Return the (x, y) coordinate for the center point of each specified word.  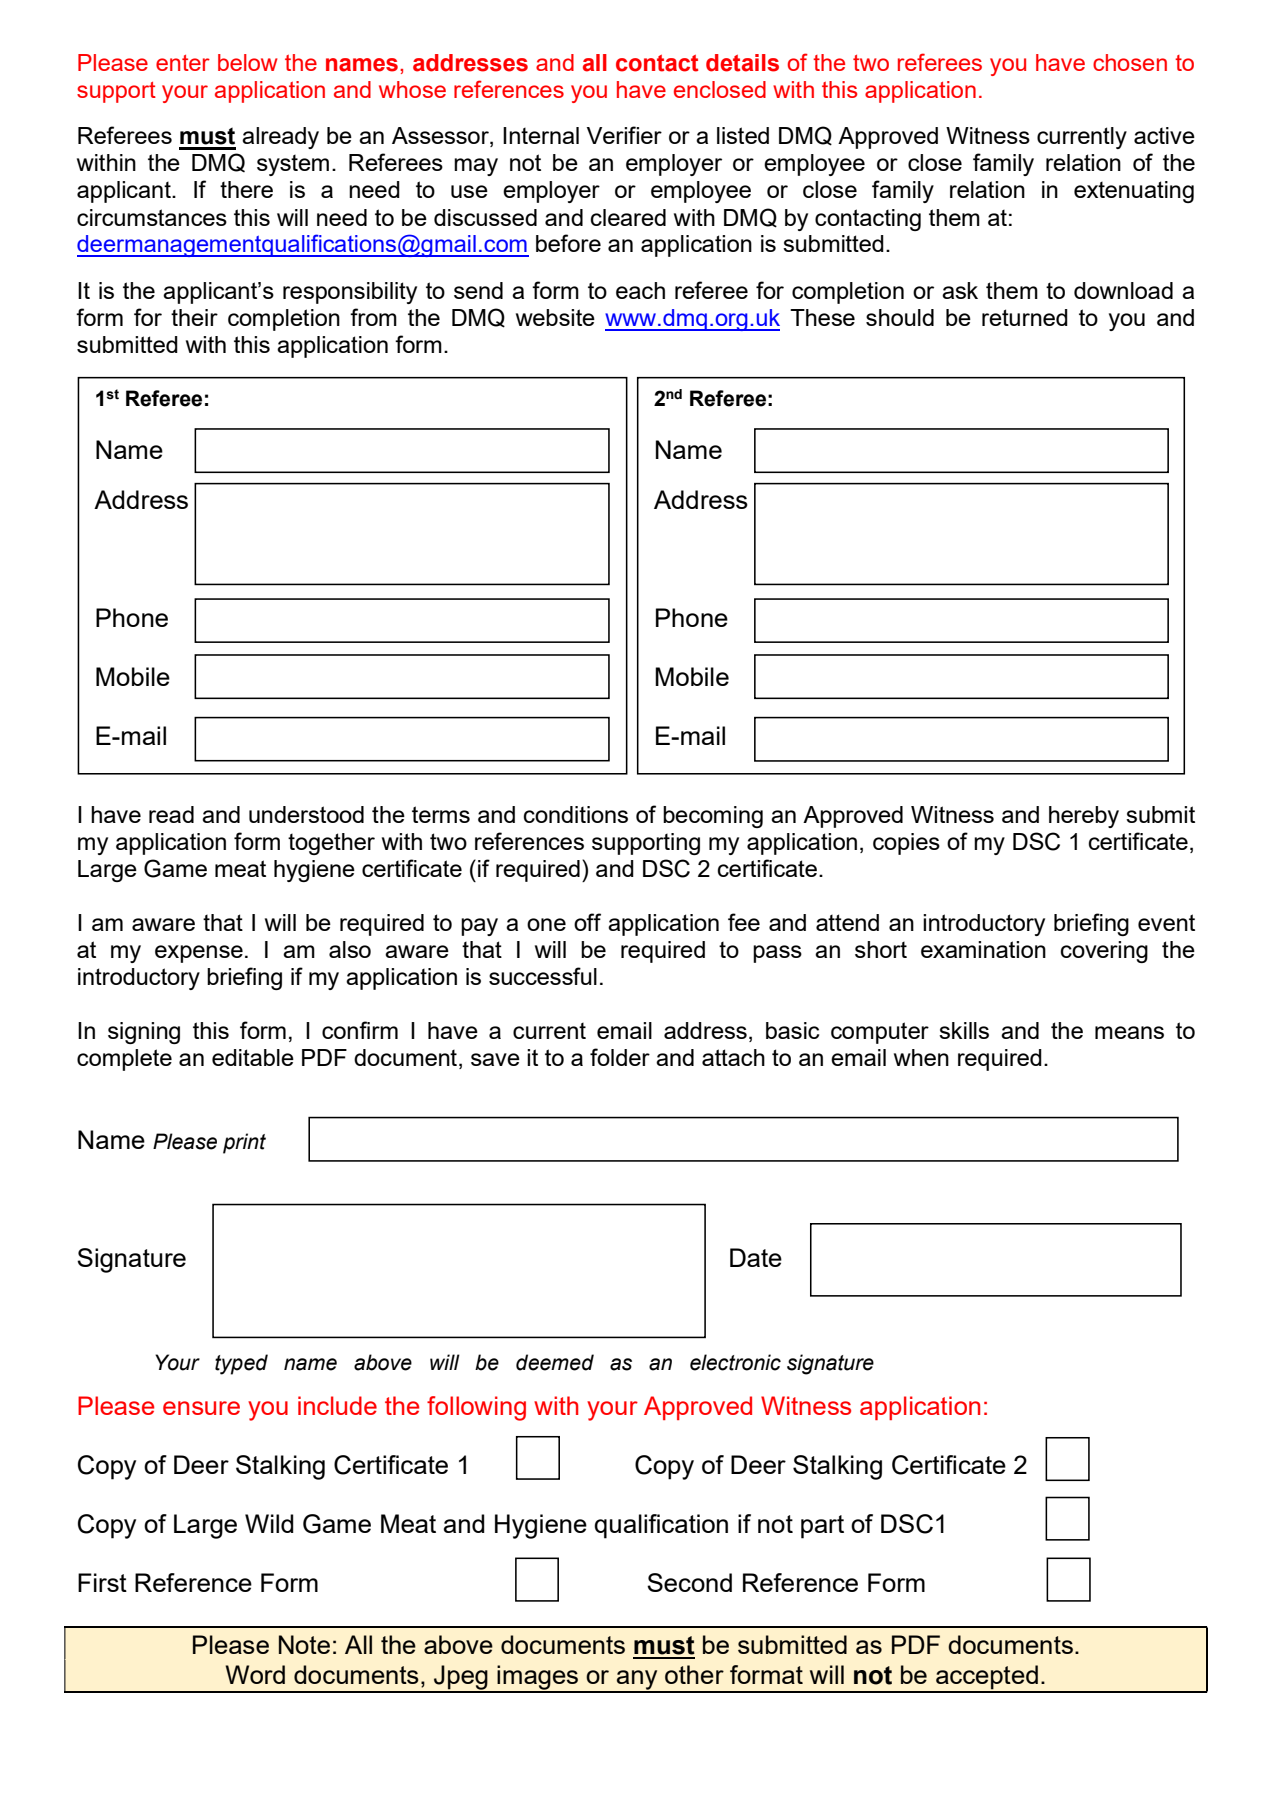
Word (255, 1674)
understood (306, 814)
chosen (1130, 62)
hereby (1084, 817)
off (587, 922)
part (822, 1527)
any (637, 1681)
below (247, 62)
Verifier (624, 135)
